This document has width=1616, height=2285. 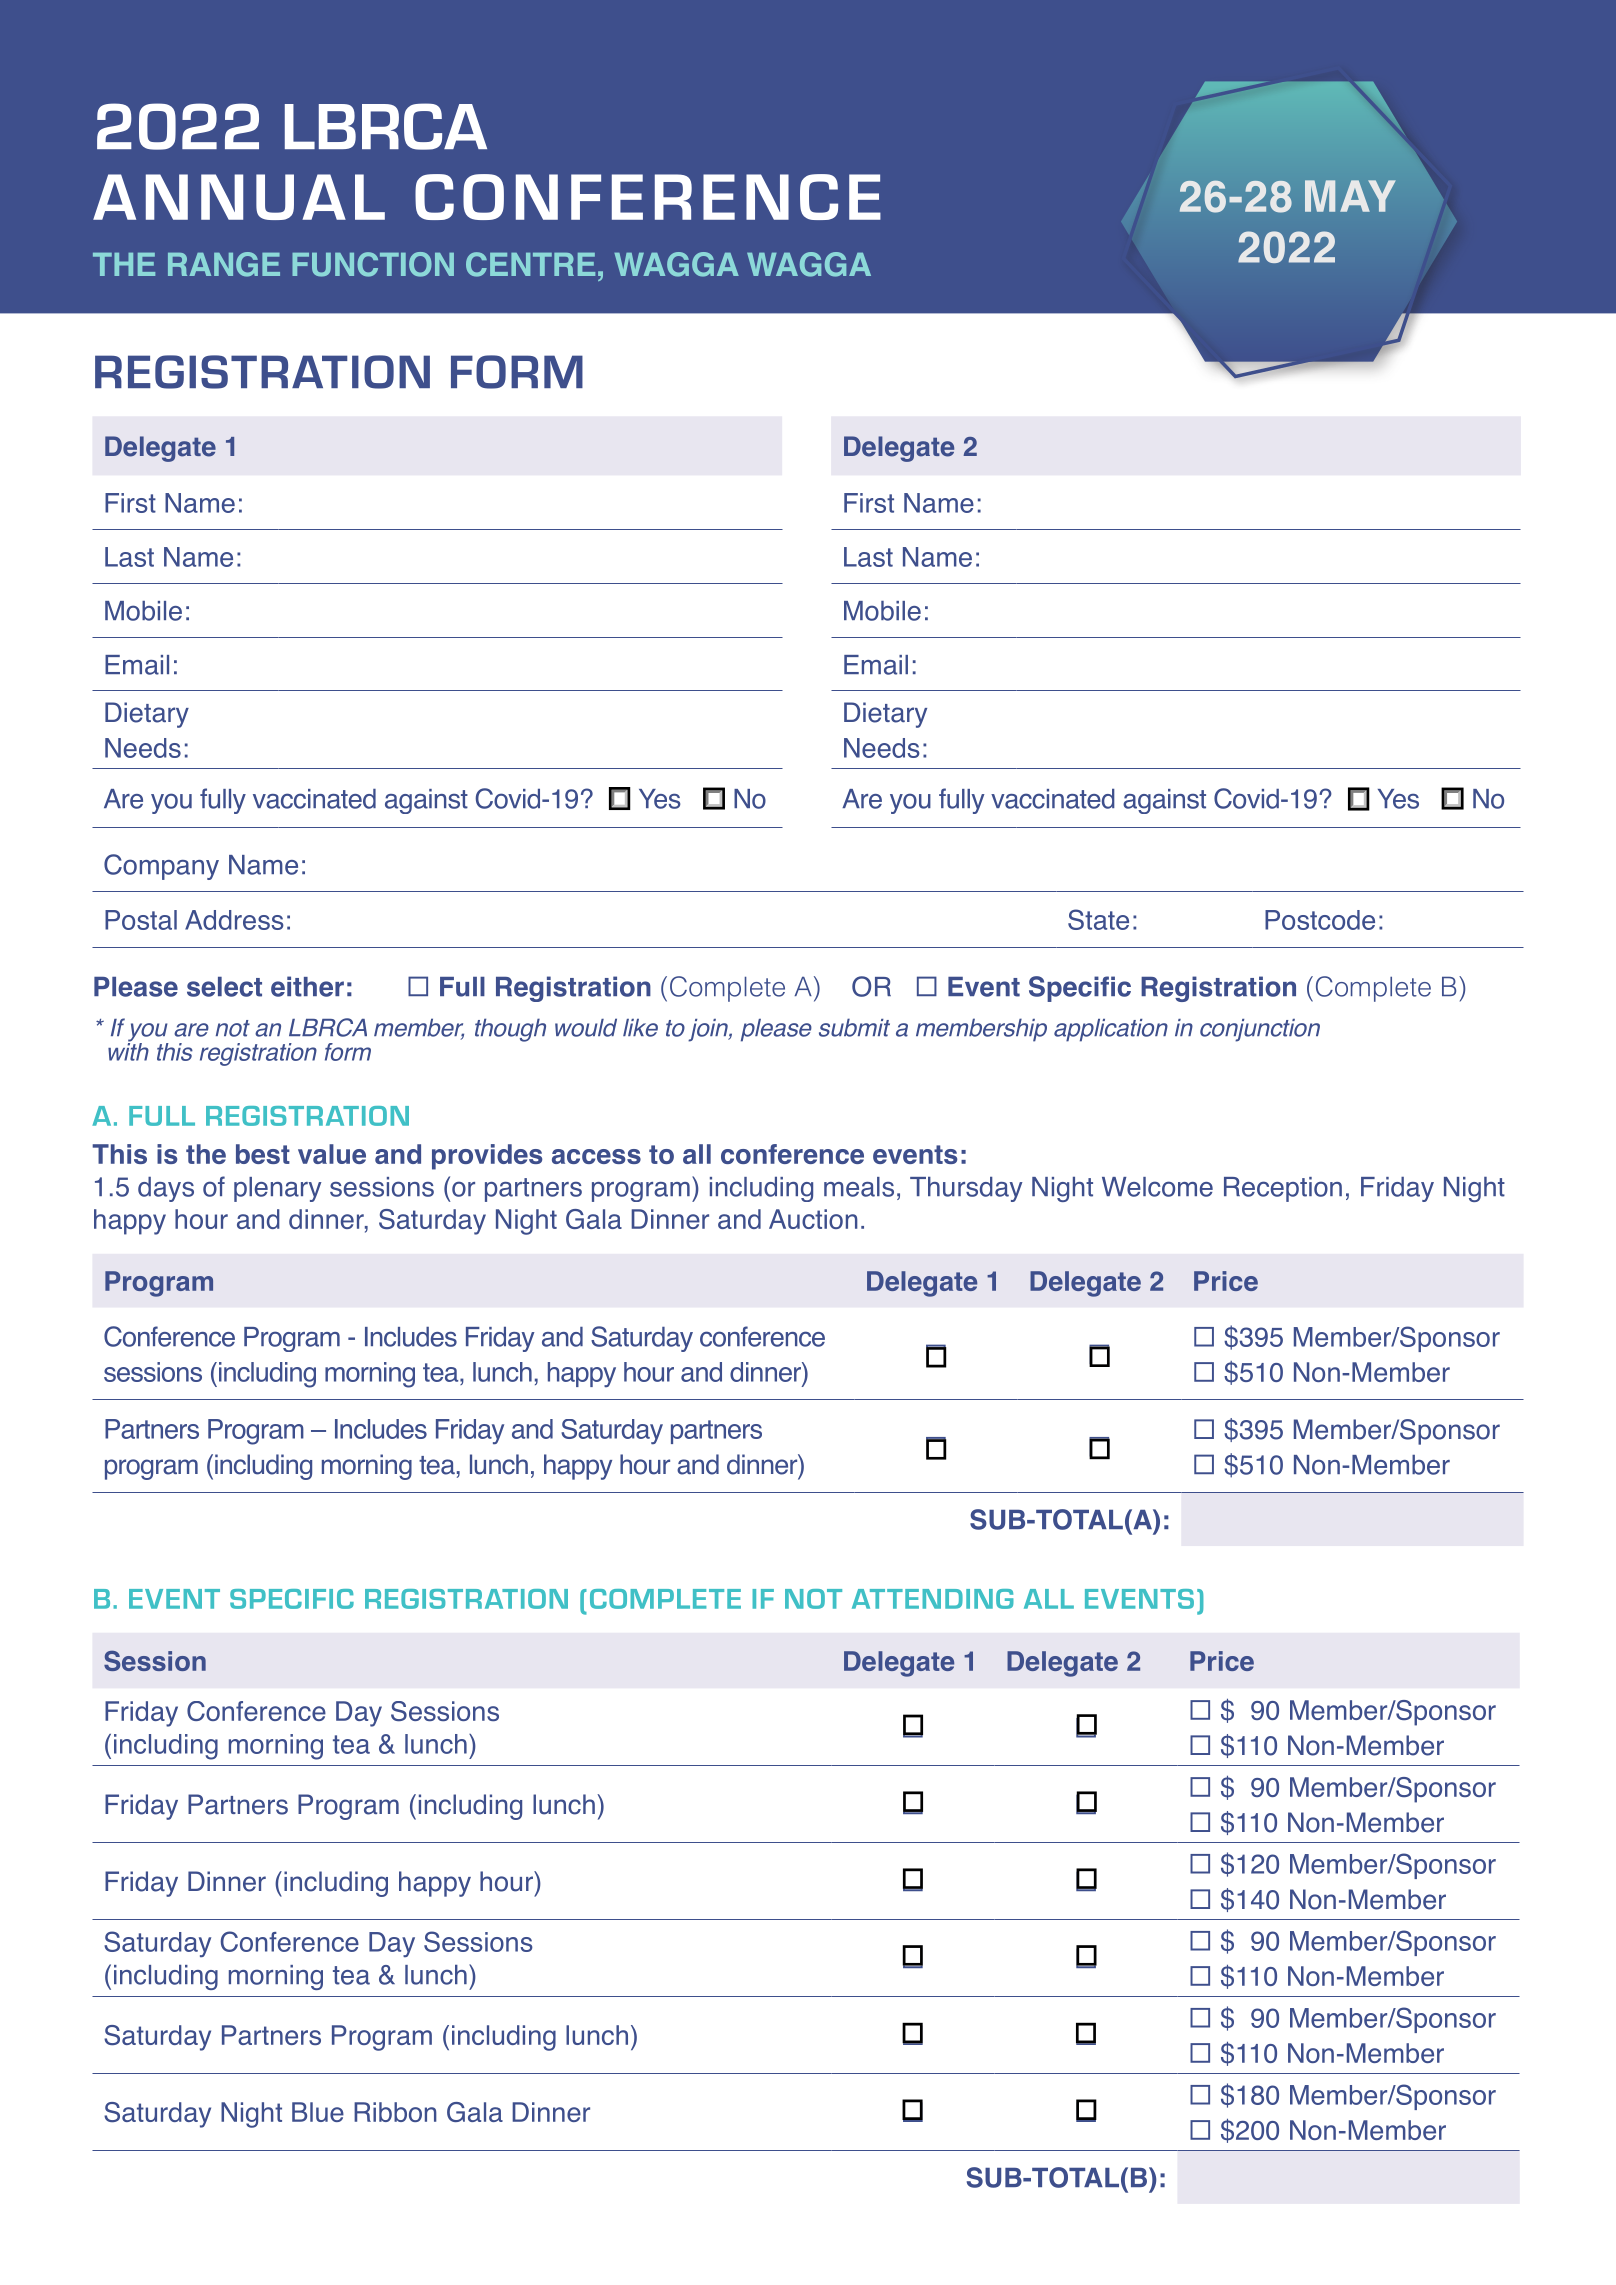 I want to click on MAY, so click(x=1350, y=196).
